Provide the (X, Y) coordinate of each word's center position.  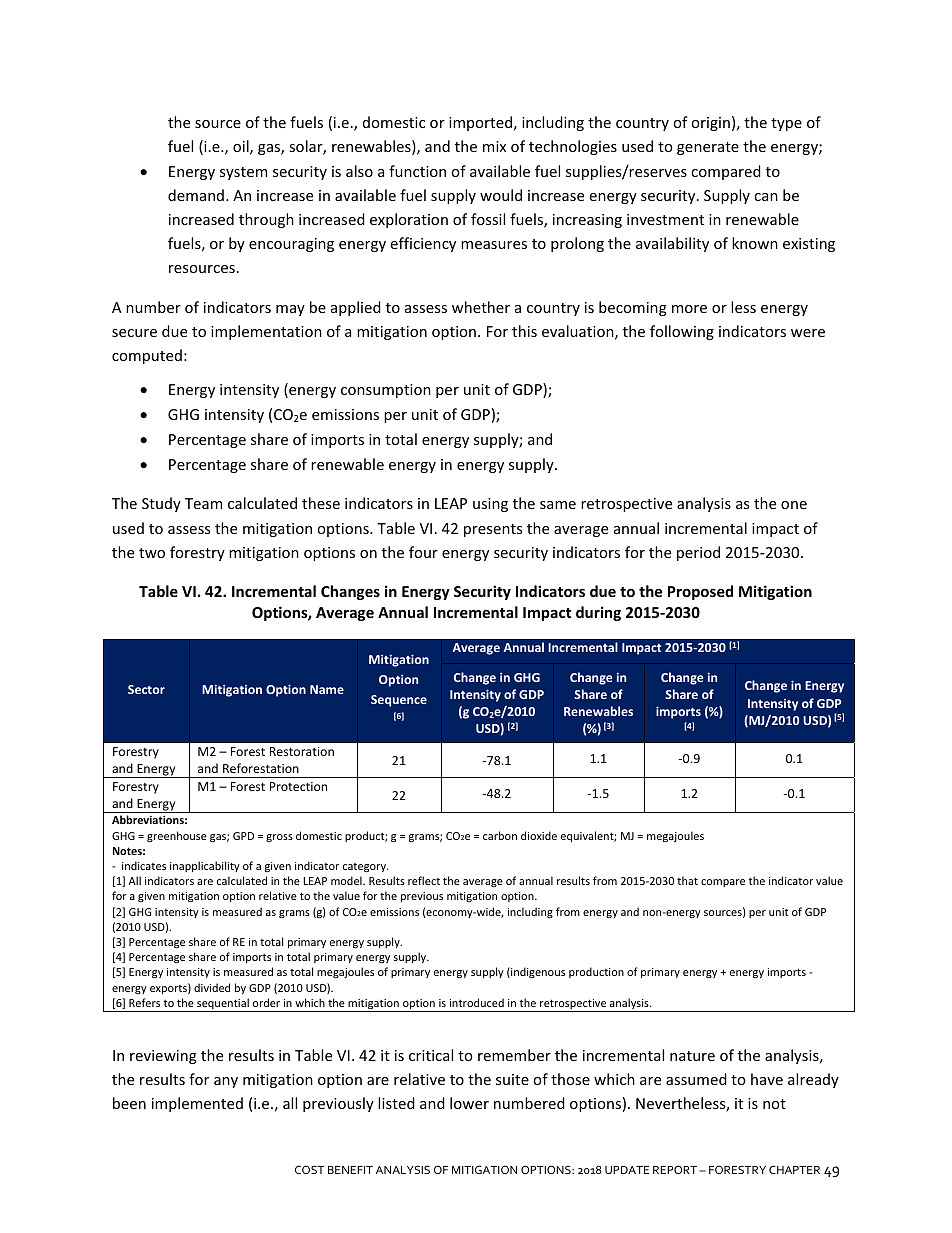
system (243, 173)
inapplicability (205, 866)
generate (708, 148)
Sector (146, 689)
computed (147, 356)
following (682, 332)
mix (494, 146)
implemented (197, 1104)
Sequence (399, 701)
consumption (386, 391)
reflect (424, 880)
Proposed (700, 592)
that (687, 880)
